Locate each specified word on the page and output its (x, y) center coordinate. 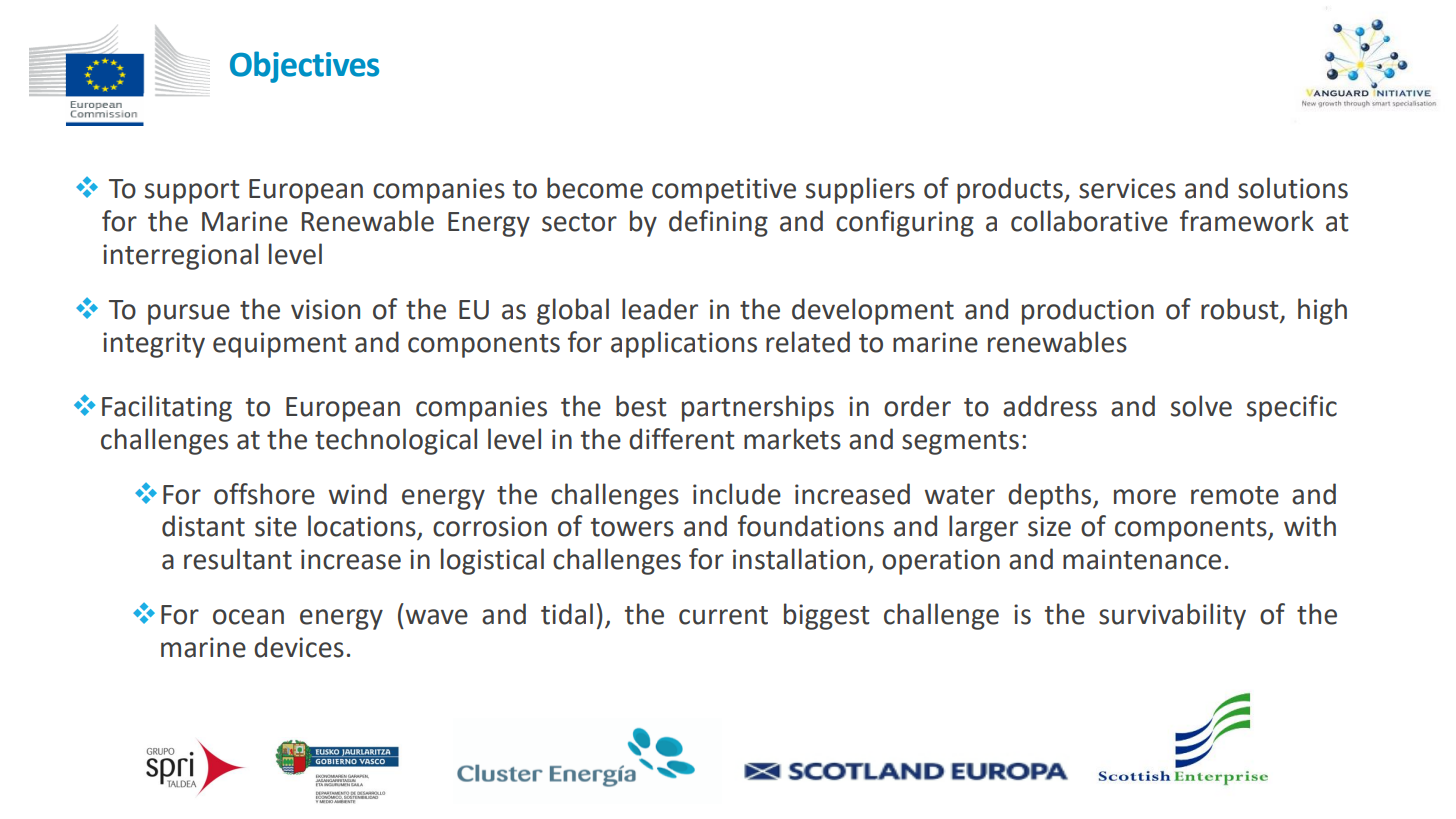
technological (396, 441)
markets (792, 439)
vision (325, 309)
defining (718, 223)
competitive (724, 191)
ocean (248, 617)
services (1127, 188)
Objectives (304, 67)
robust (1241, 310)
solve (1201, 406)
